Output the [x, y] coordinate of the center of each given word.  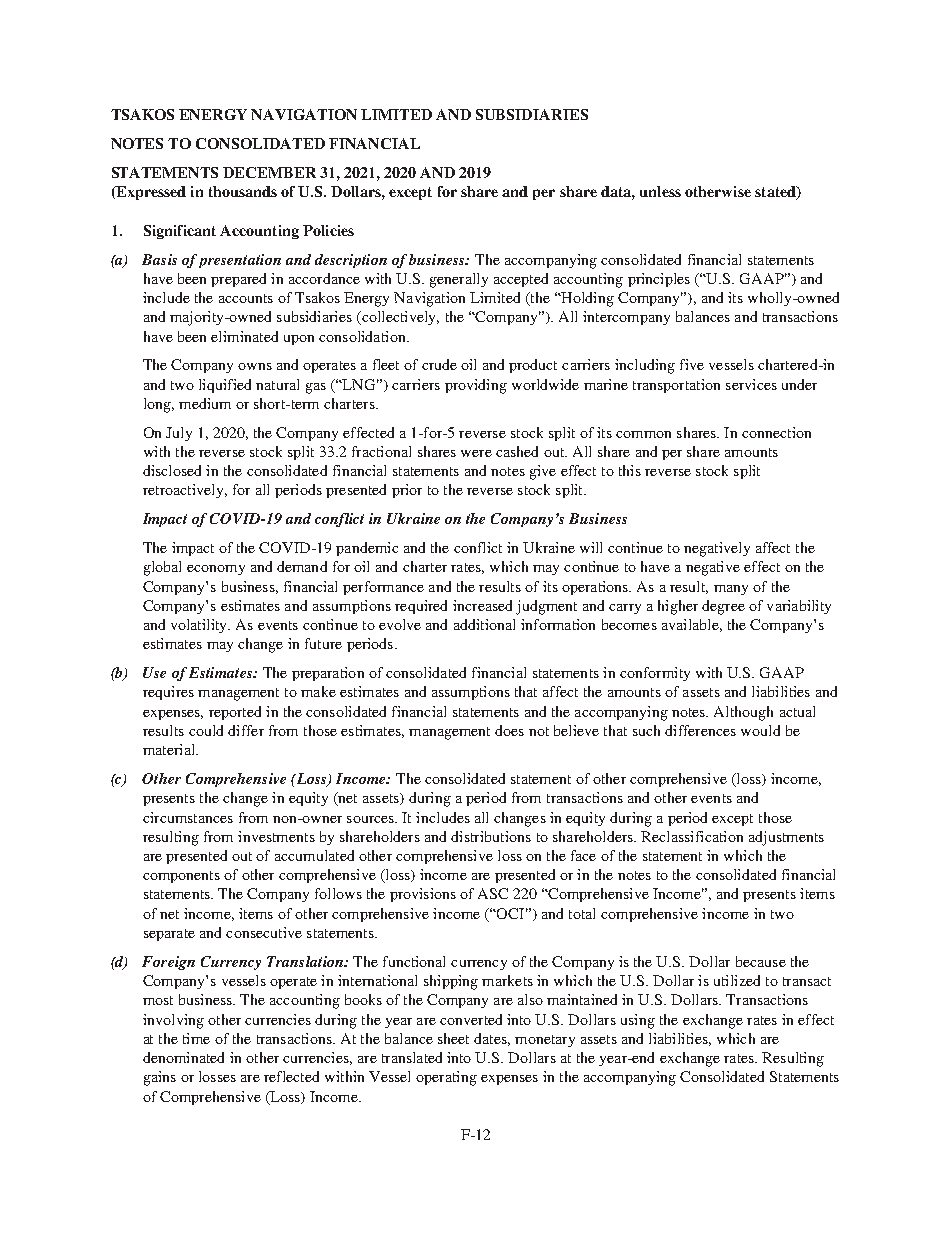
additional [484, 624]
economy [216, 570]
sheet [453, 1038]
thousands [243, 191]
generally [459, 280]
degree [723, 607]
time [196, 1038]
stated [776, 193]
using [638, 1021]
